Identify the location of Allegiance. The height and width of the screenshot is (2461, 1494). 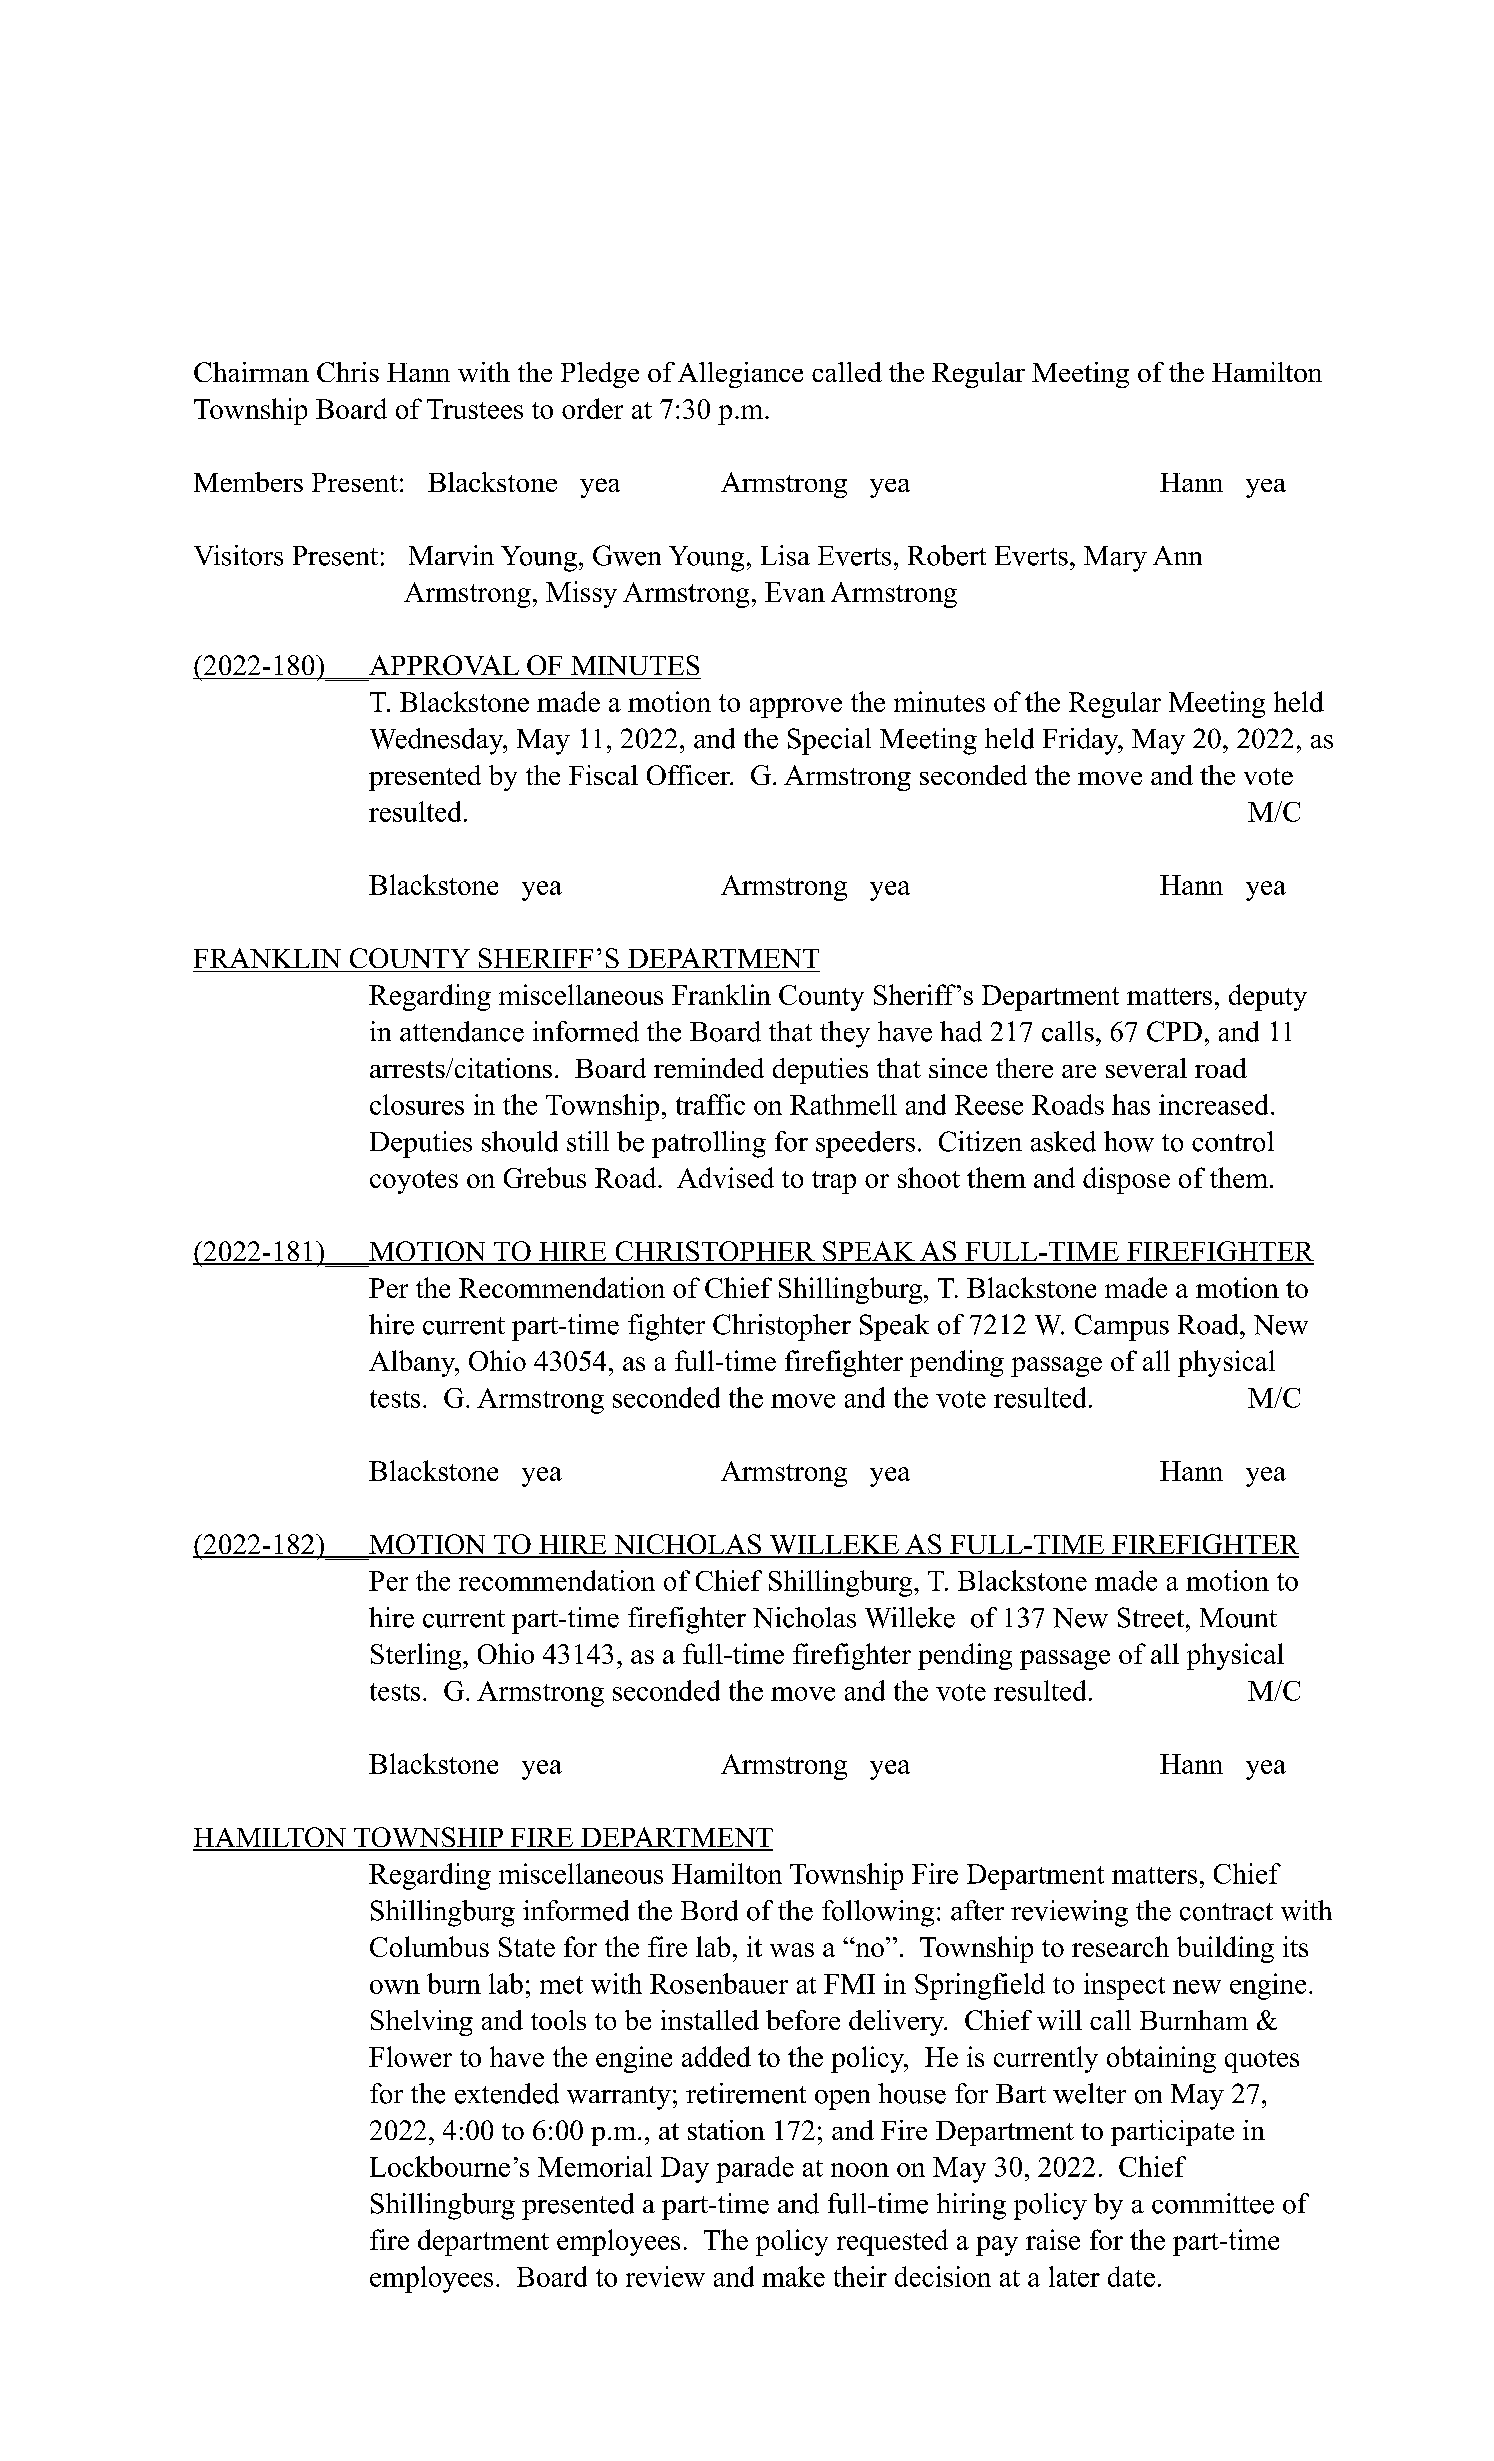
(740, 375).
